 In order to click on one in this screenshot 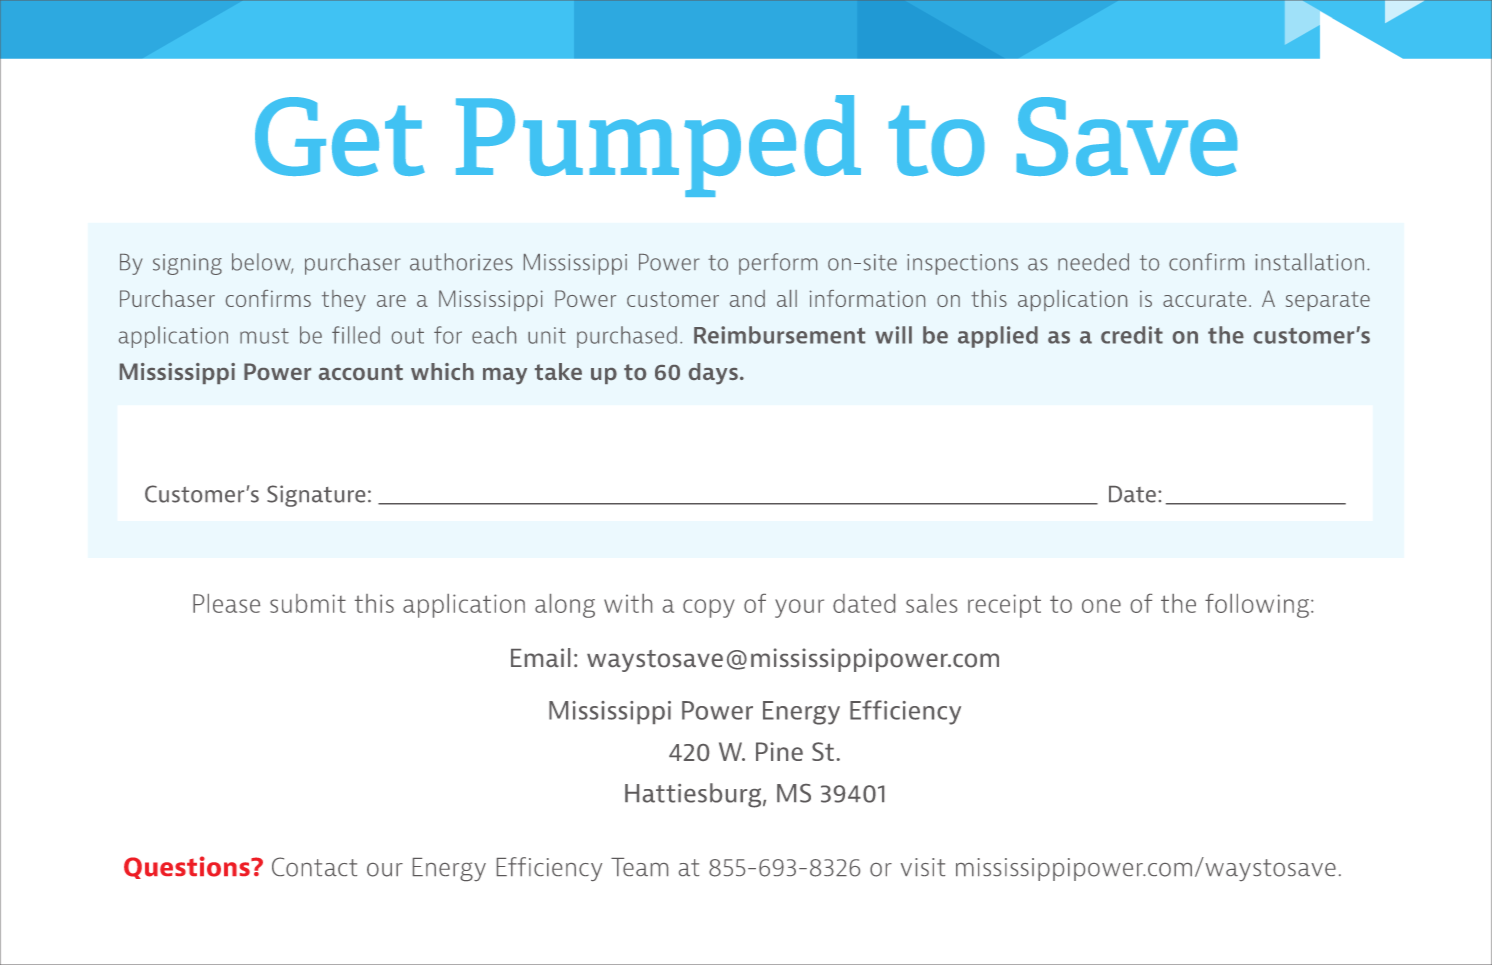, I will do `click(1101, 606)`.
